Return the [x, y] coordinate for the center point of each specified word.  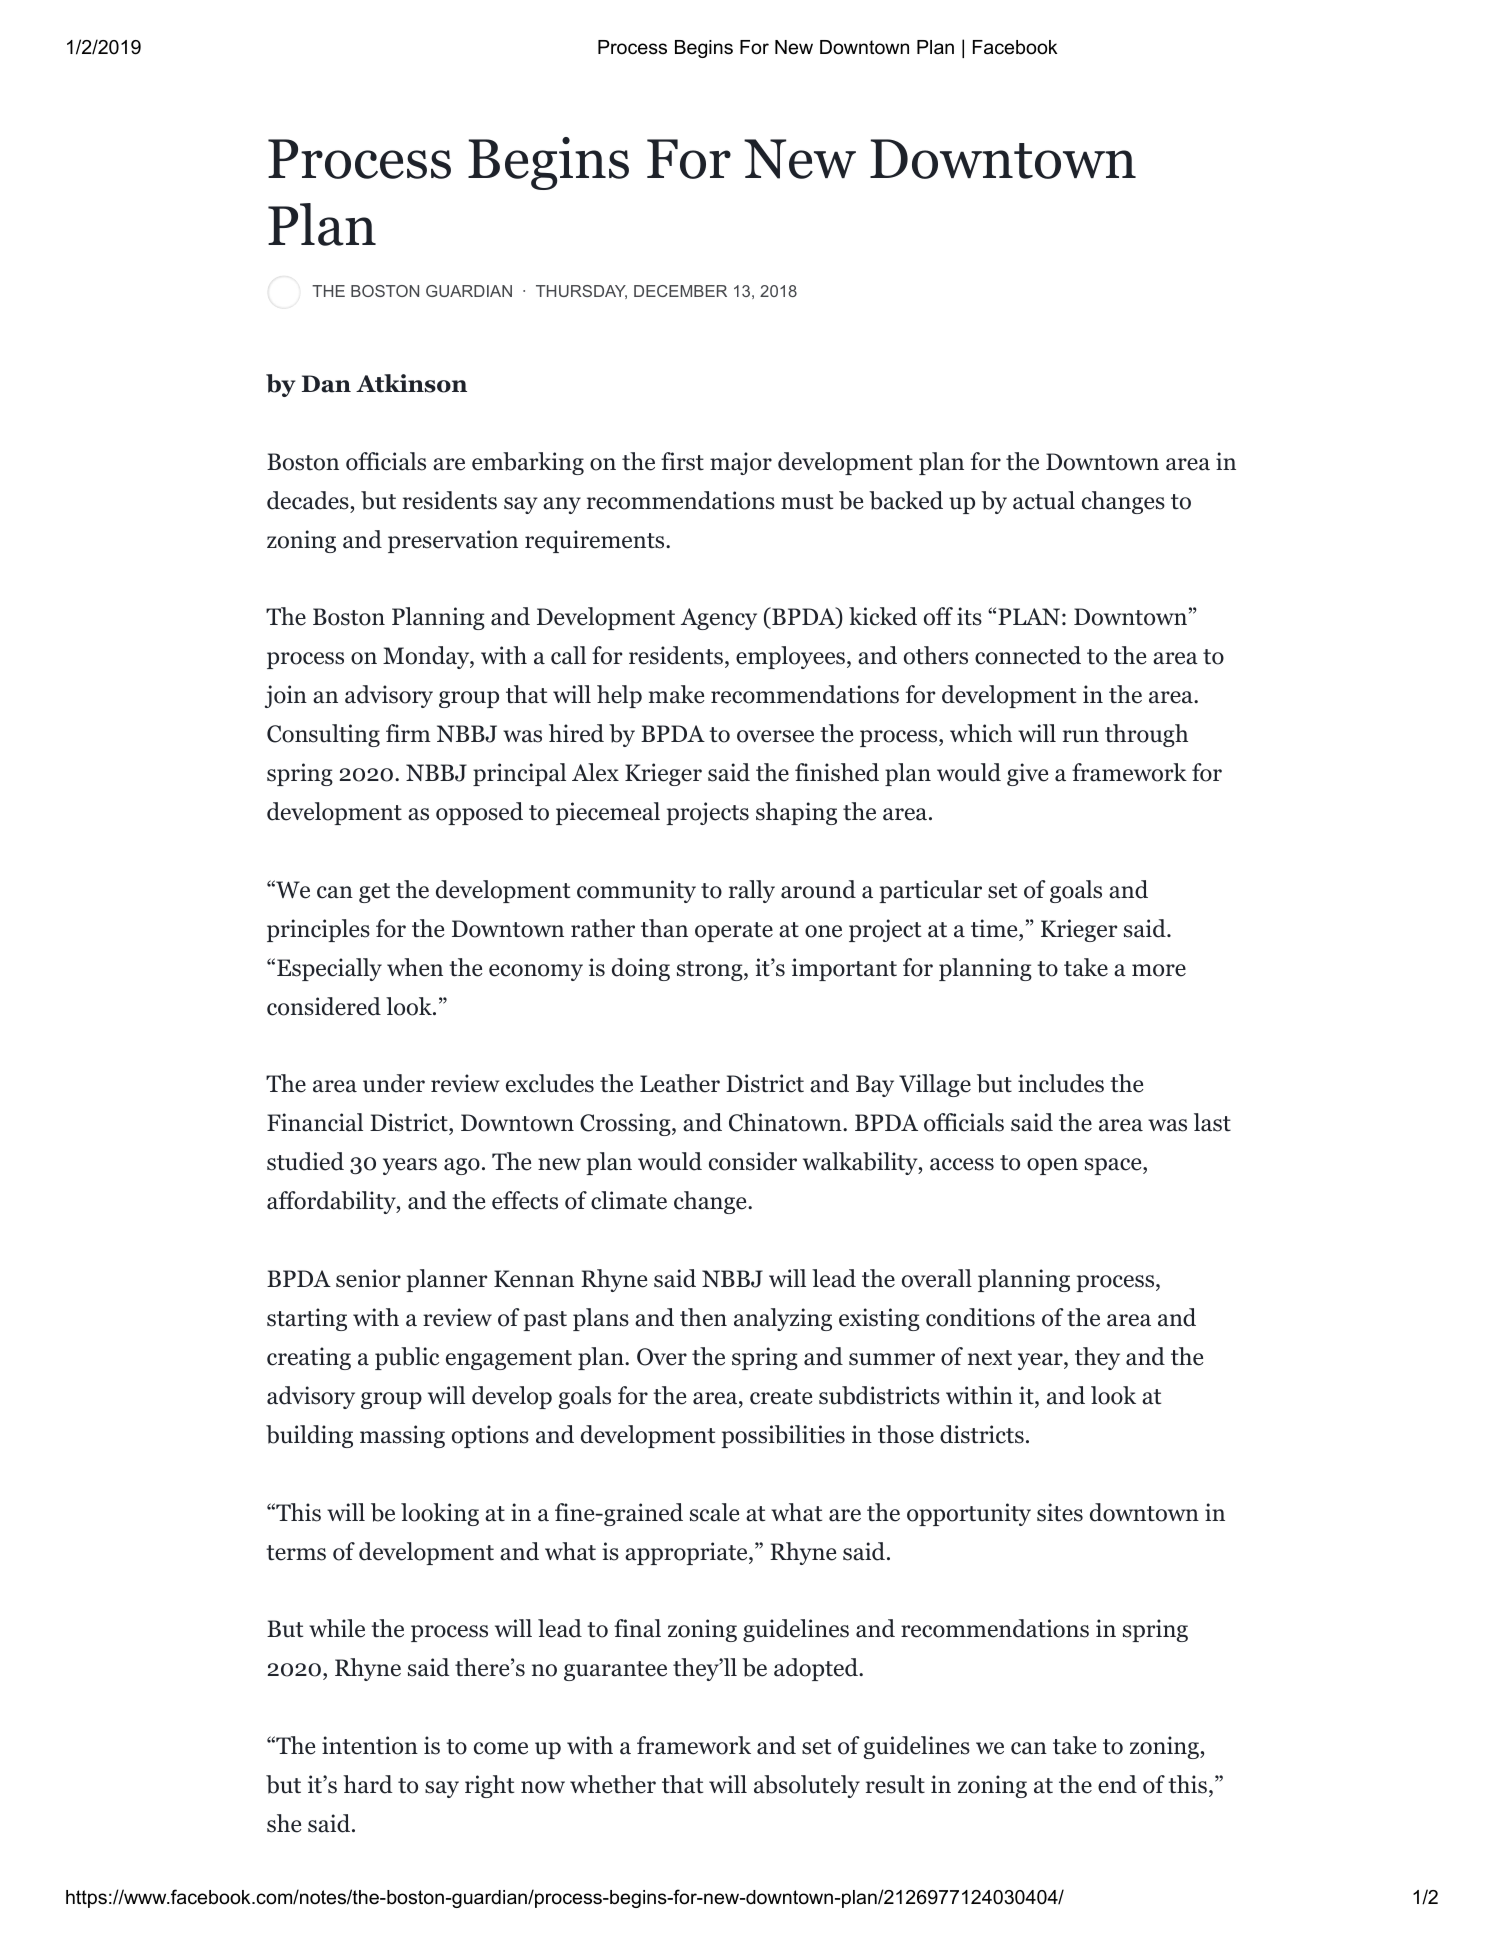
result [895, 1784]
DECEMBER [680, 291]
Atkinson [411, 383]
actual [1044, 500]
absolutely [807, 1786]
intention [370, 1745]
